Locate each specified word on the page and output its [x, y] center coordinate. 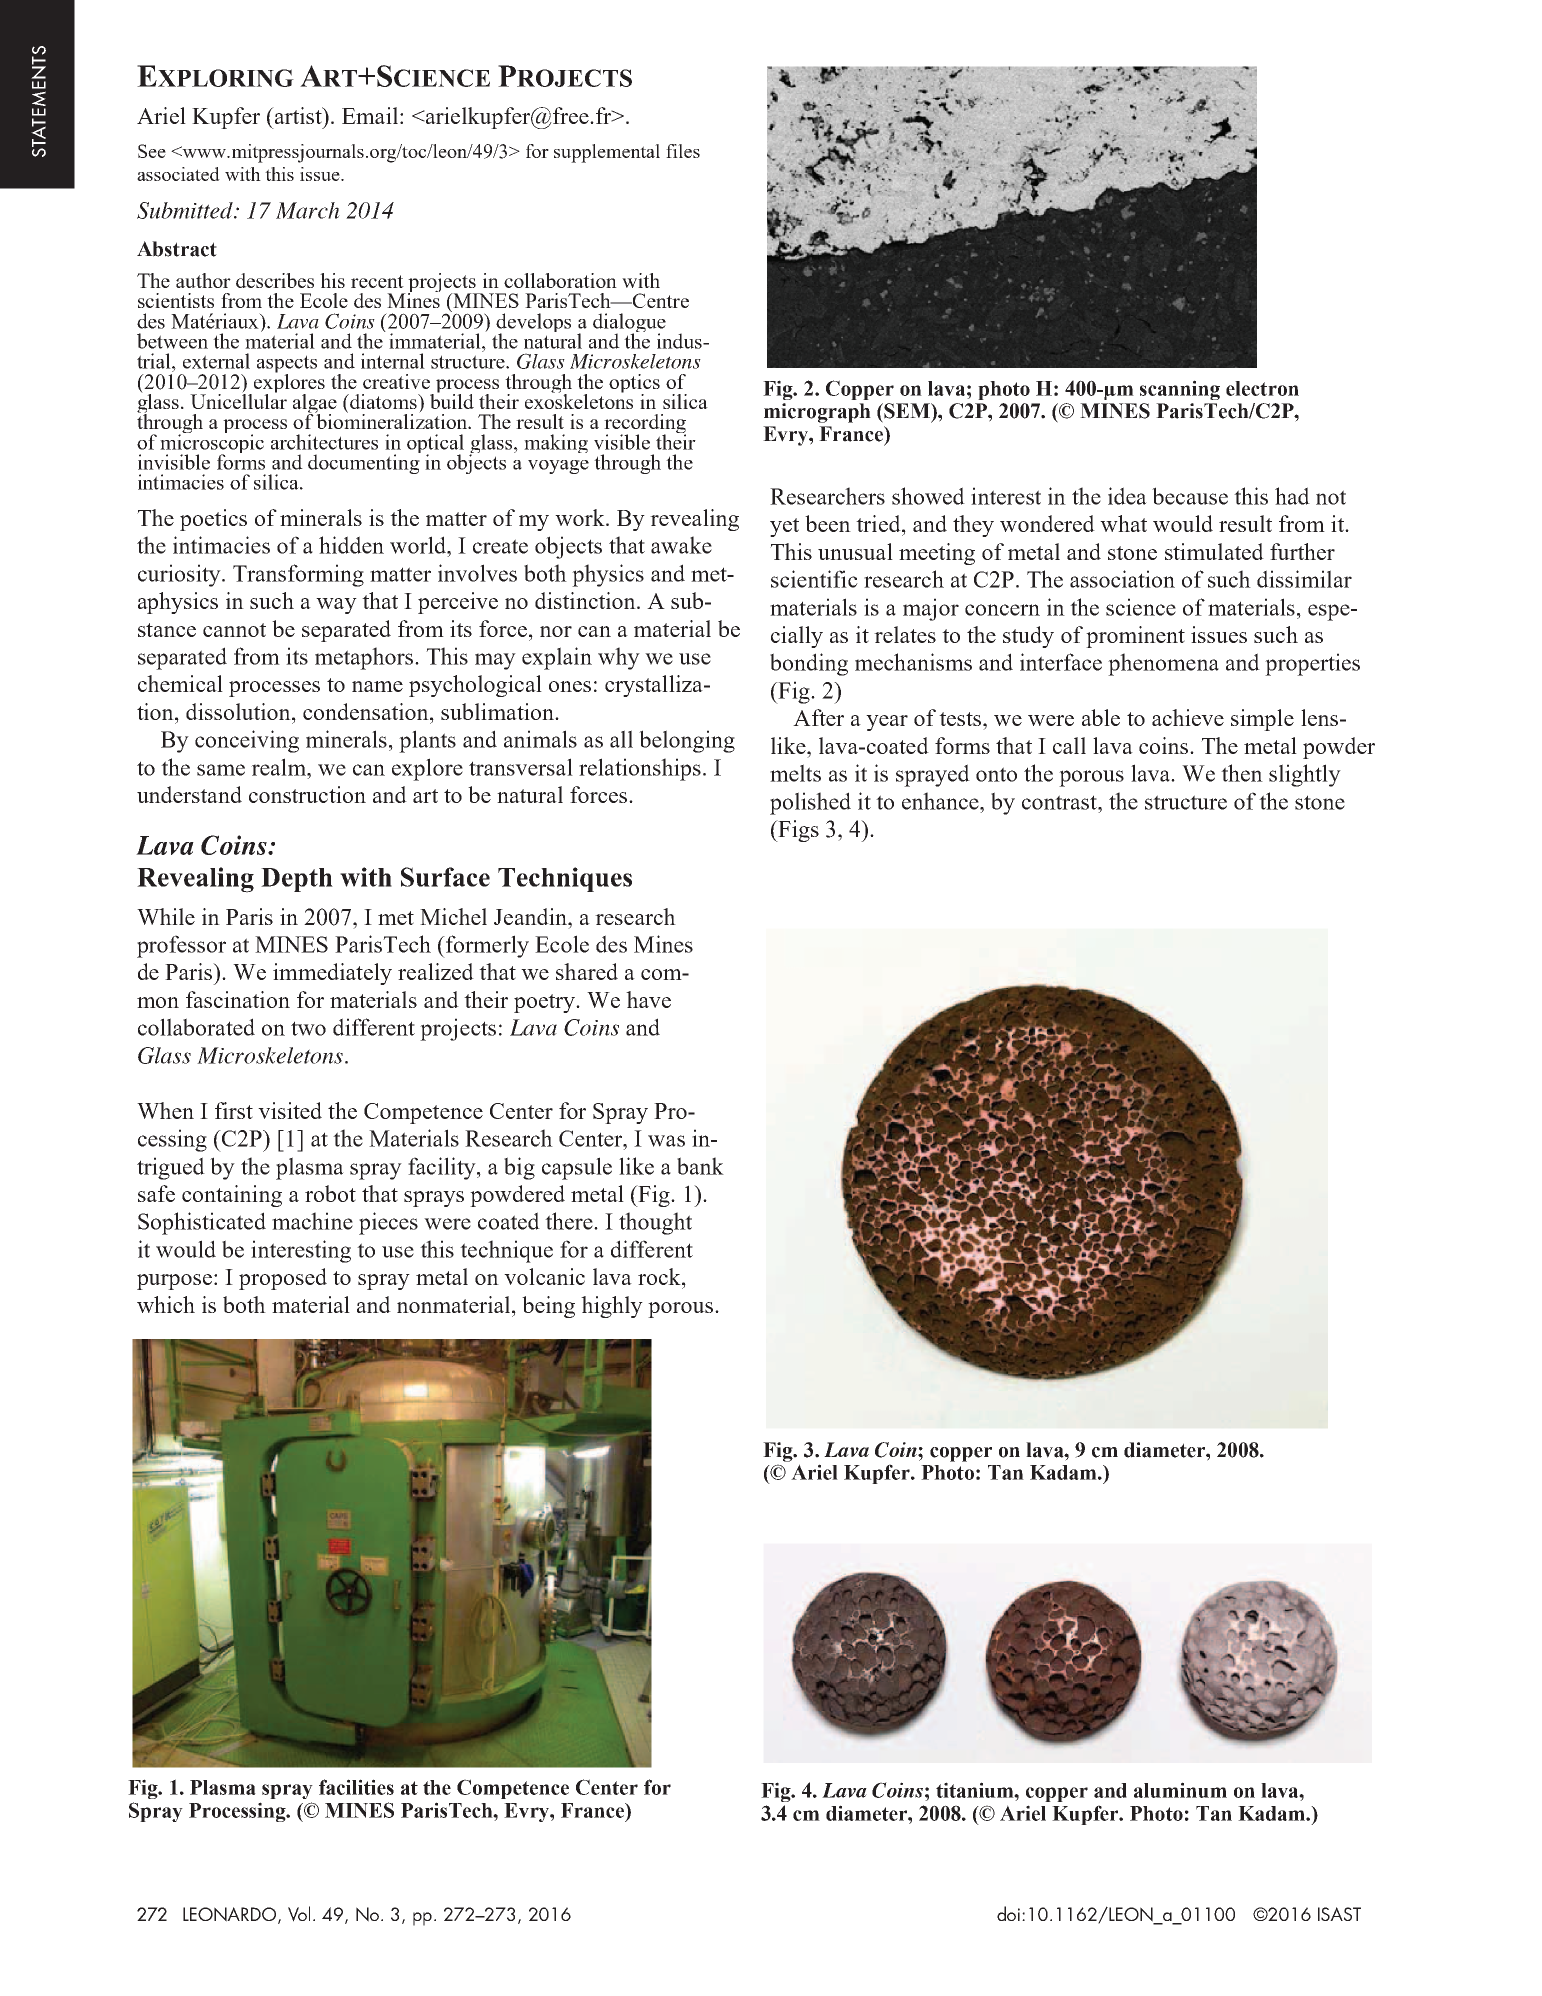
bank [700, 1166]
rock [660, 1276]
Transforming [298, 575]
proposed [283, 1279]
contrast [1060, 802]
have [648, 999]
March [308, 210]
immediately [332, 974]
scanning [1180, 390]
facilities [356, 1787]
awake [681, 545]
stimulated [1214, 551]
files [683, 151]
